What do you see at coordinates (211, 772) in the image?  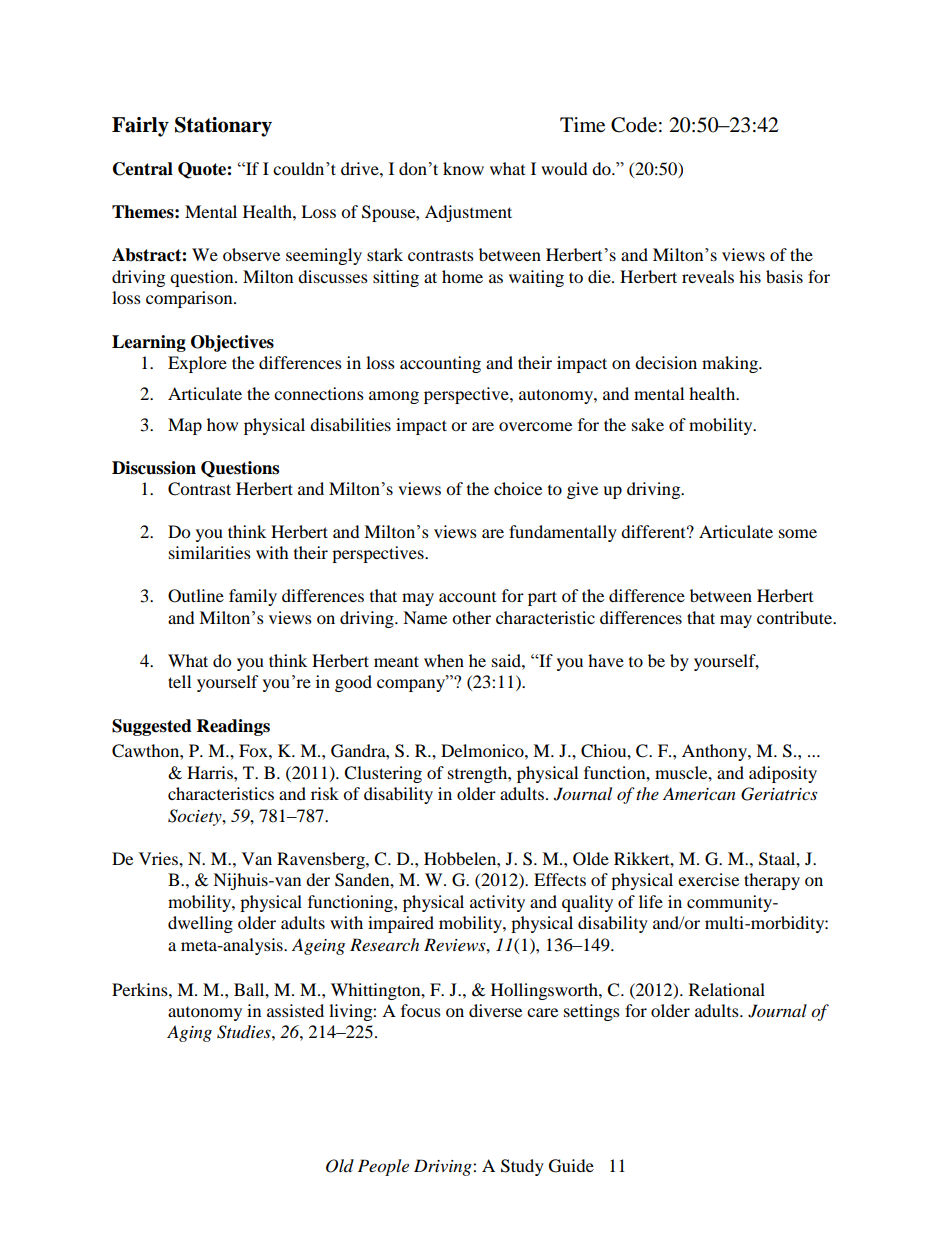 I see `Harris` at bounding box center [211, 772].
